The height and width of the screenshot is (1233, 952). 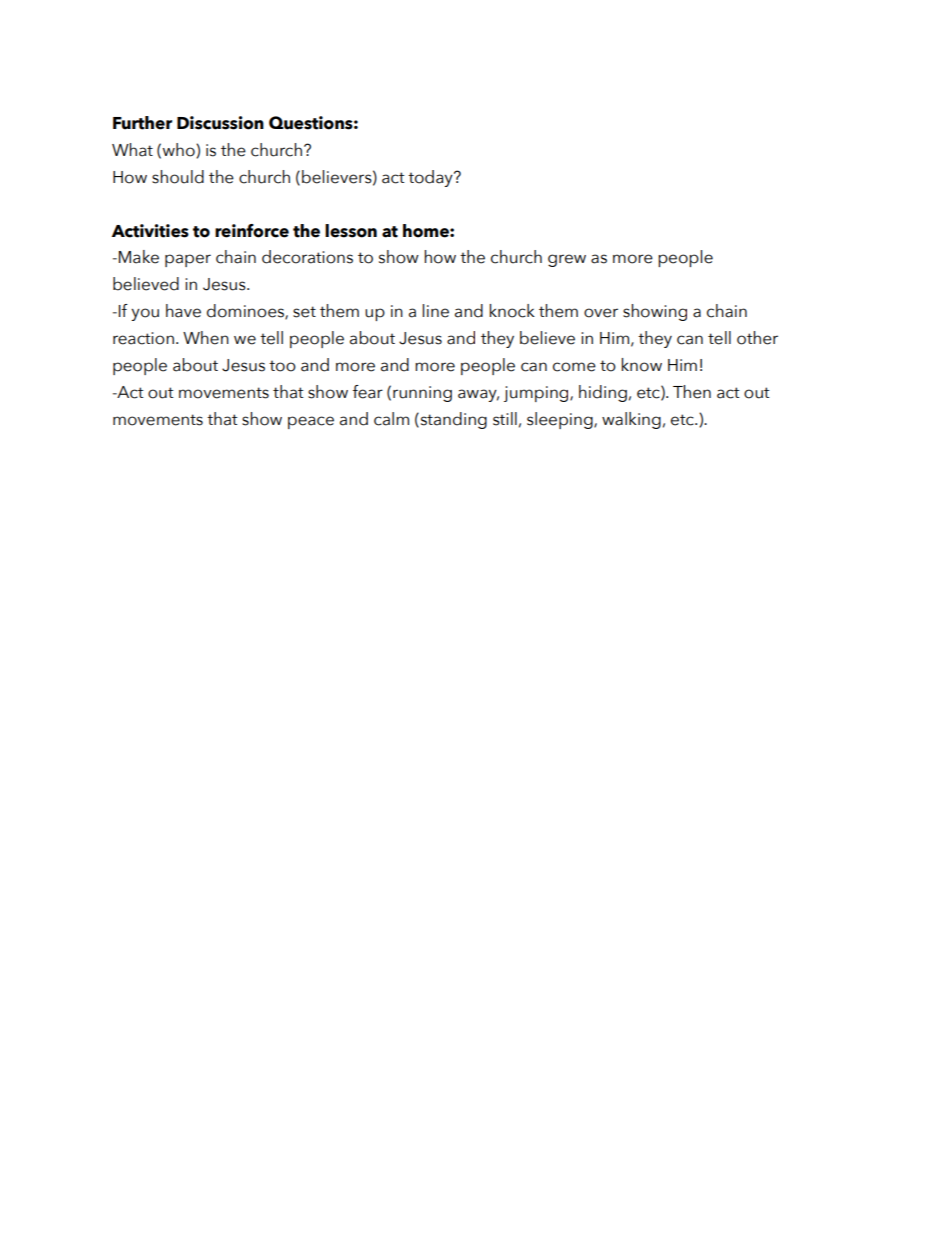 I want to click on today, so click(x=431, y=178).
